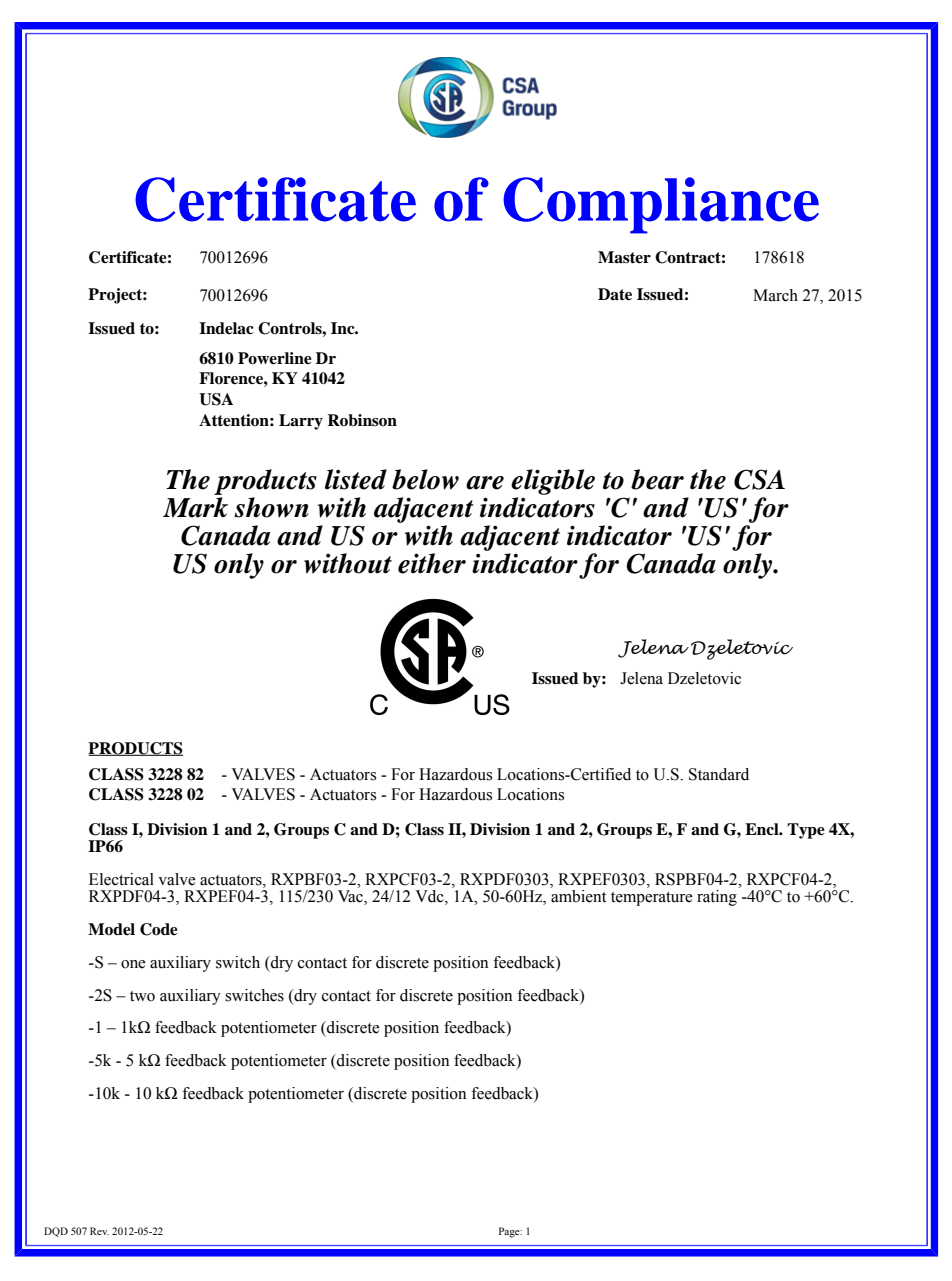 The height and width of the image is (1281, 952). I want to click on either, so click(432, 563).
